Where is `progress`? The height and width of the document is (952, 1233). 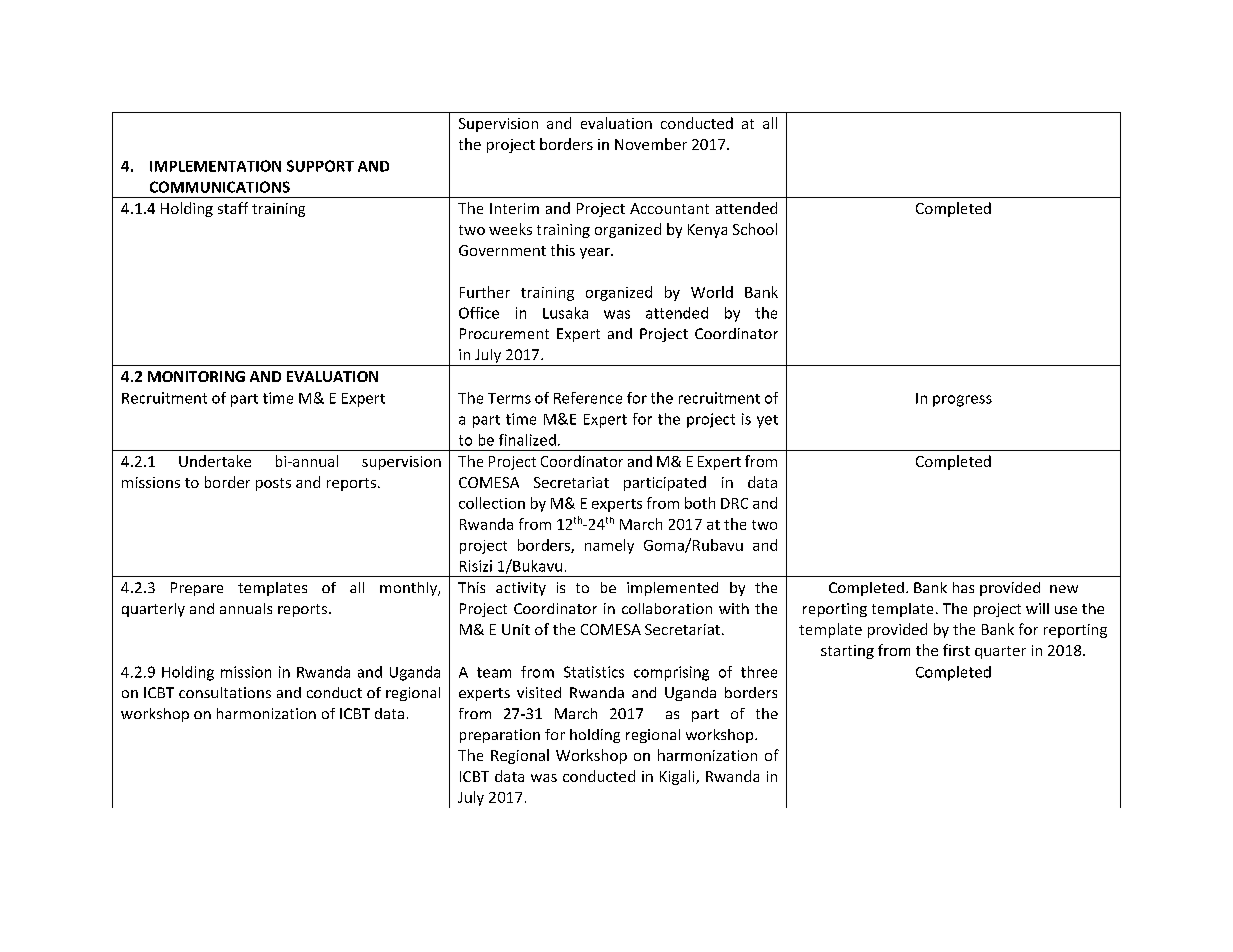 progress is located at coordinates (962, 401).
